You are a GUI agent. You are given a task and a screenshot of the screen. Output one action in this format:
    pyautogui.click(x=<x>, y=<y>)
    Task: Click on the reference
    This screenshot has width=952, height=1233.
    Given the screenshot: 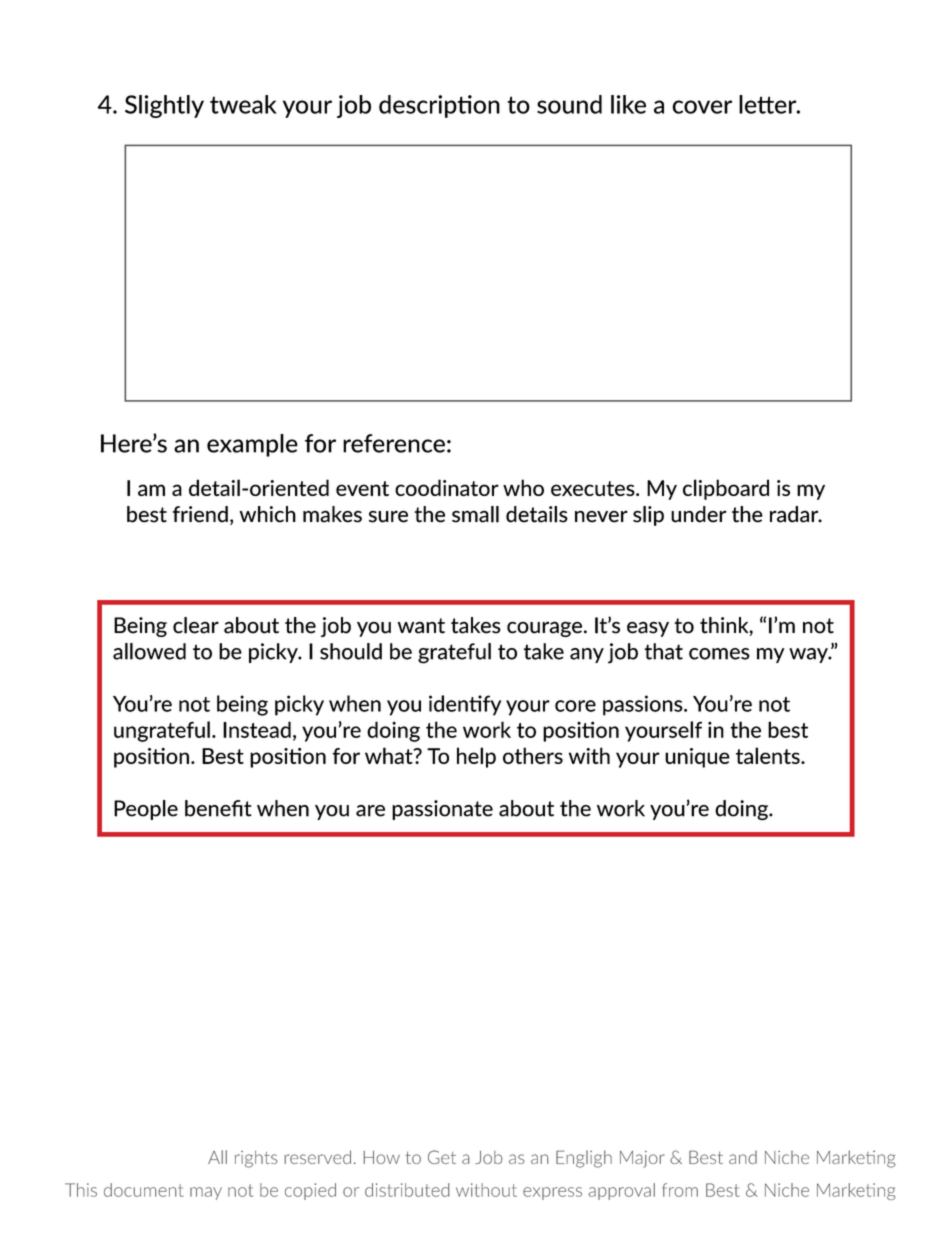 What is the action you would take?
    pyautogui.click(x=394, y=443)
